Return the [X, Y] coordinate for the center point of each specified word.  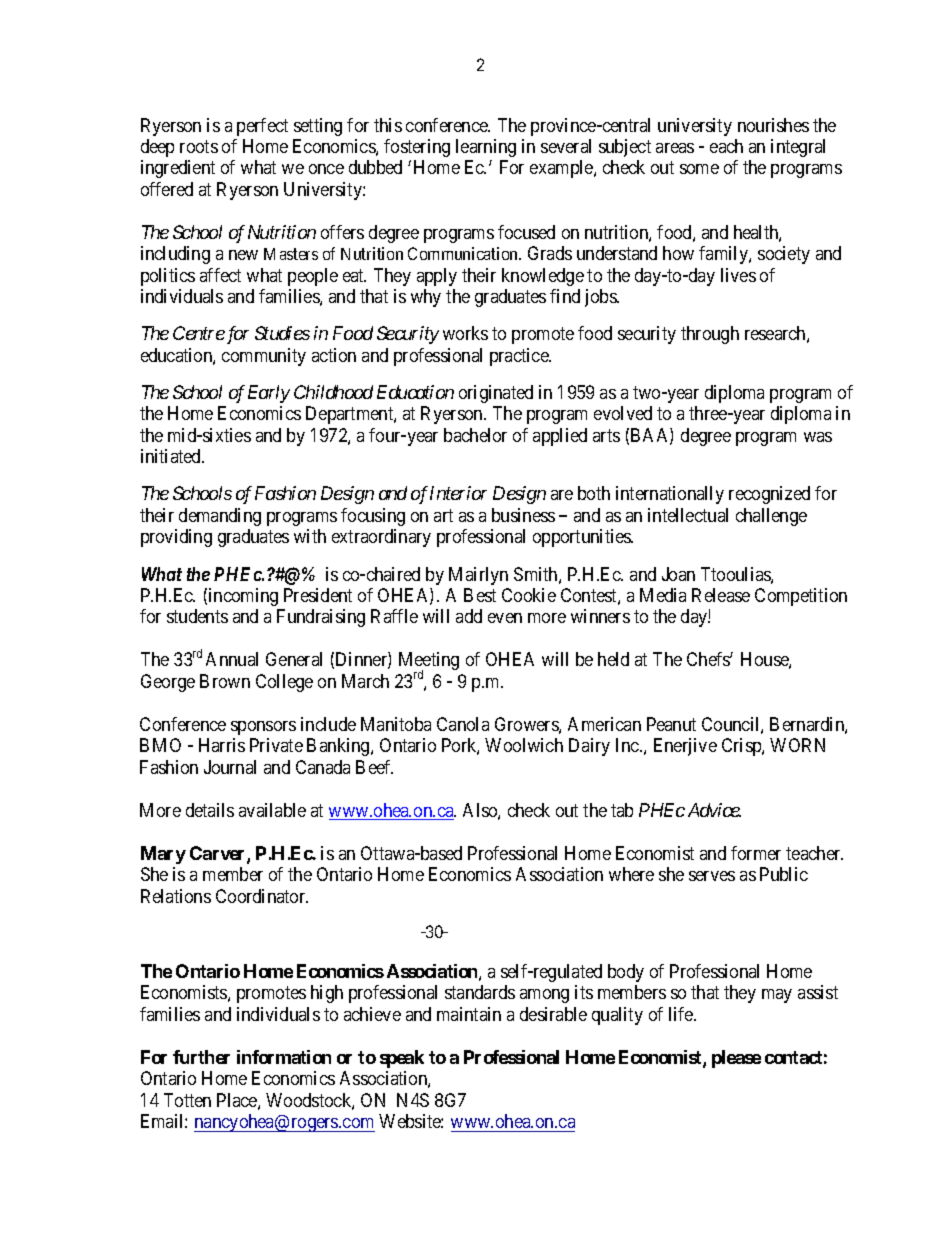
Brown [225, 681]
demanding [220, 517]
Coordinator [262, 896]
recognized [769, 495]
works [465, 333]
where [631, 874]
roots [199, 146]
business [523, 515]
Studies [282, 333]
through [710, 335]
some [699, 169]
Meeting [429, 662]
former [756, 853]
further [201, 1057]
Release [721, 595]
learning [486, 148]
